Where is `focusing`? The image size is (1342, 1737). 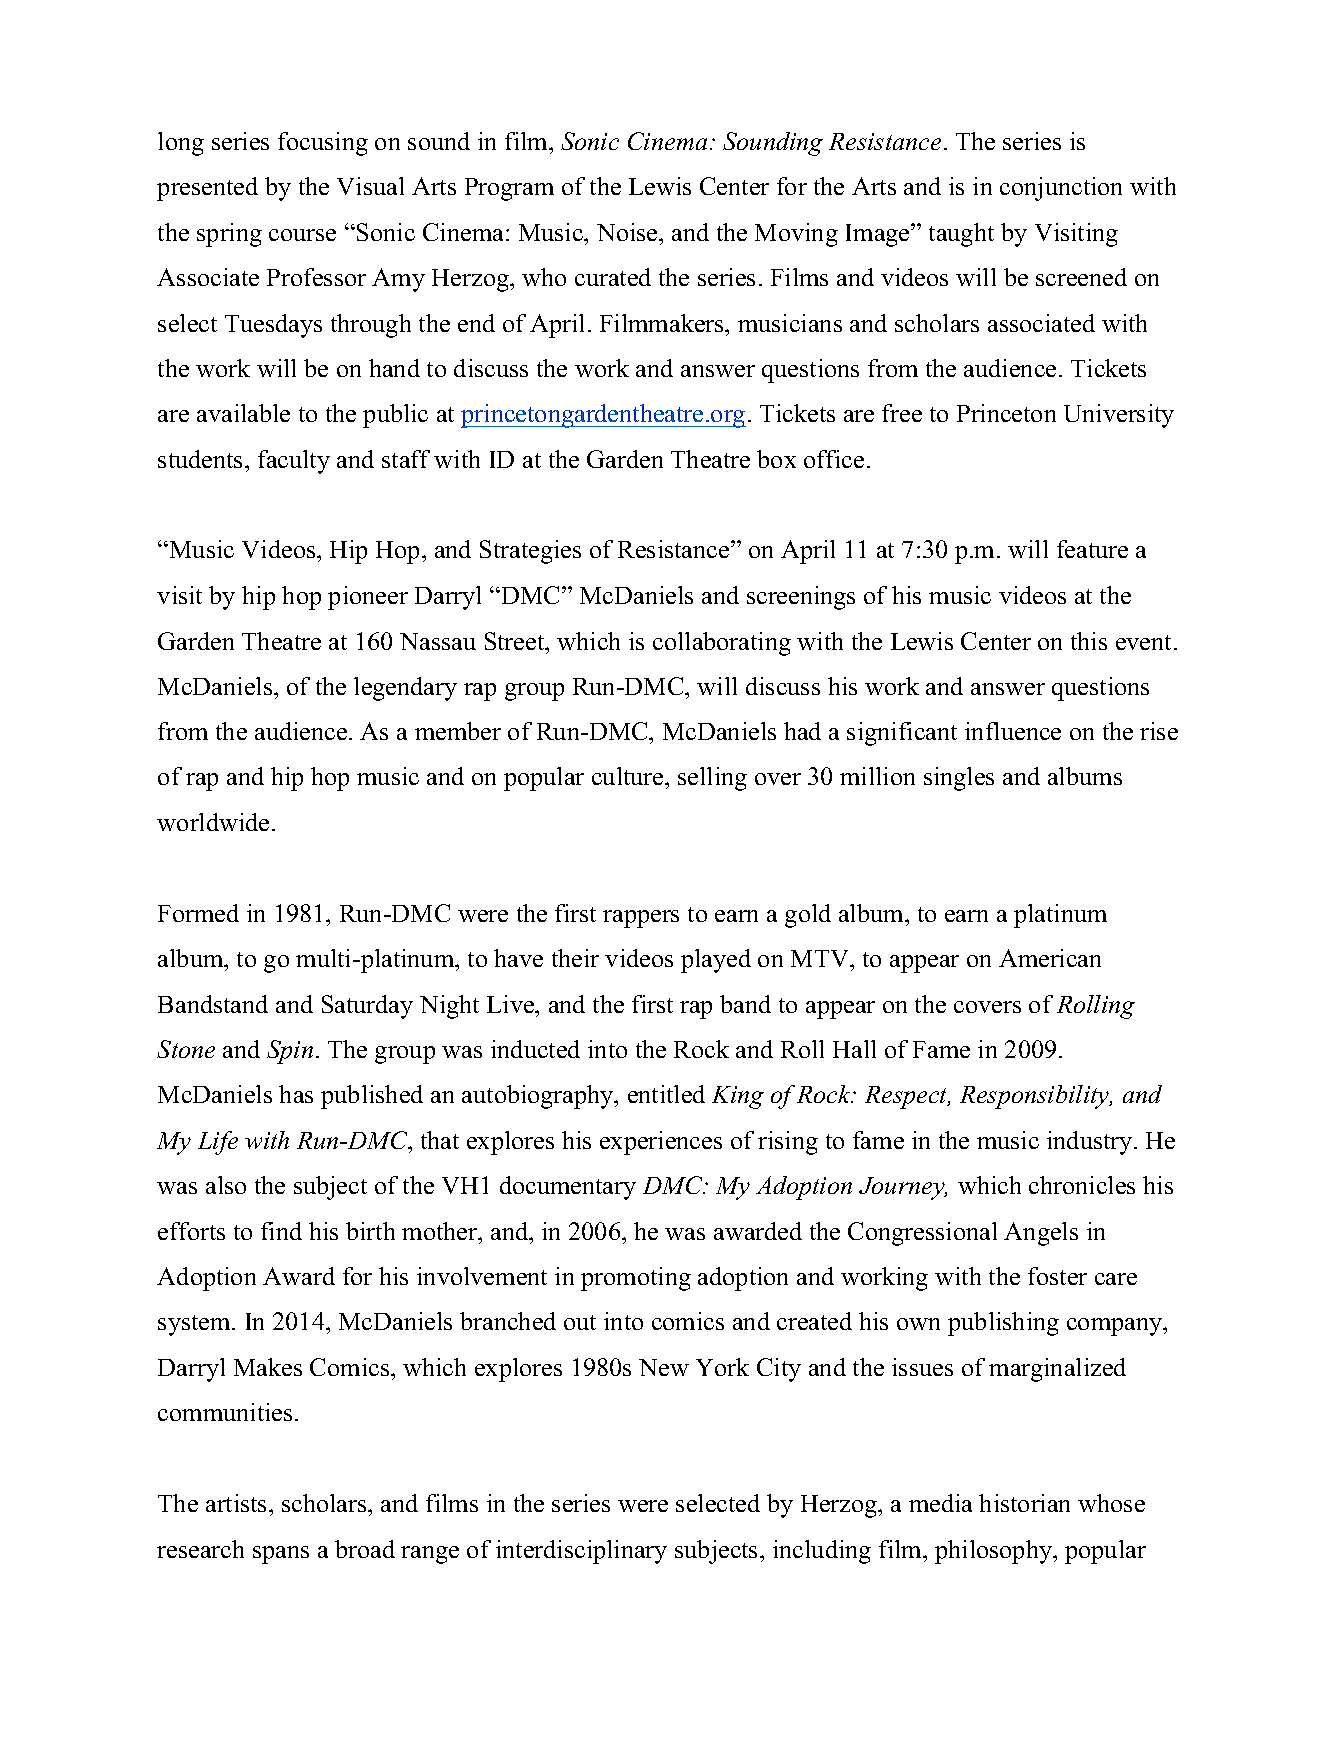 focusing is located at coordinates (323, 144).
